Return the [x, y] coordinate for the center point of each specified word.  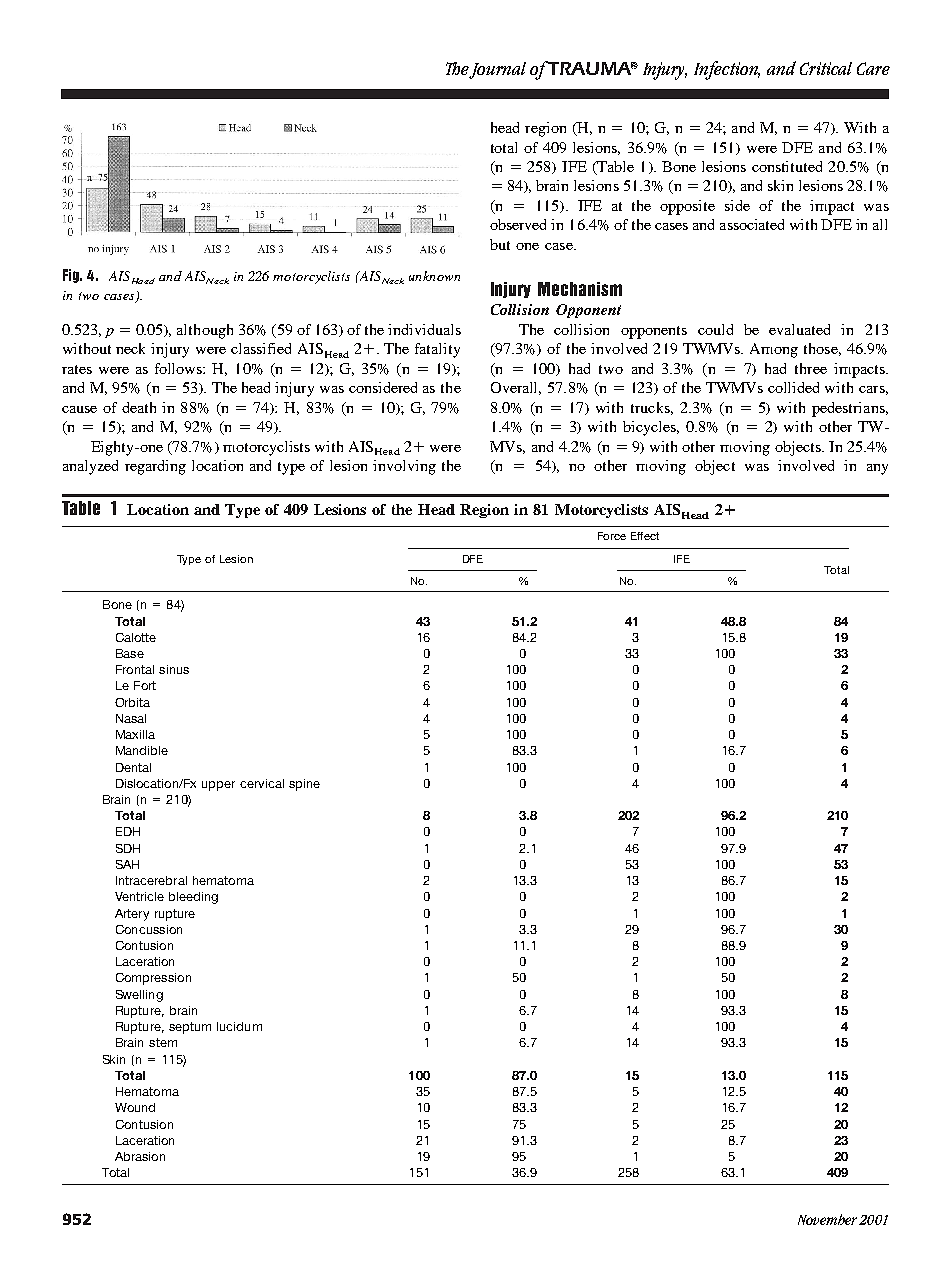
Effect [645, 536]
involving [404, 467]
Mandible [142, 750]
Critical [826, 68]
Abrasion [140, 1156]
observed [518, 224]
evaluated [799, 329]
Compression [153, 979]
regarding [155, 467]
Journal [497, 70]
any [877, 469]
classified [261, 348]
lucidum [239, 1026]
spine [304, 785]
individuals [424, 329]
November [827, 1219]
